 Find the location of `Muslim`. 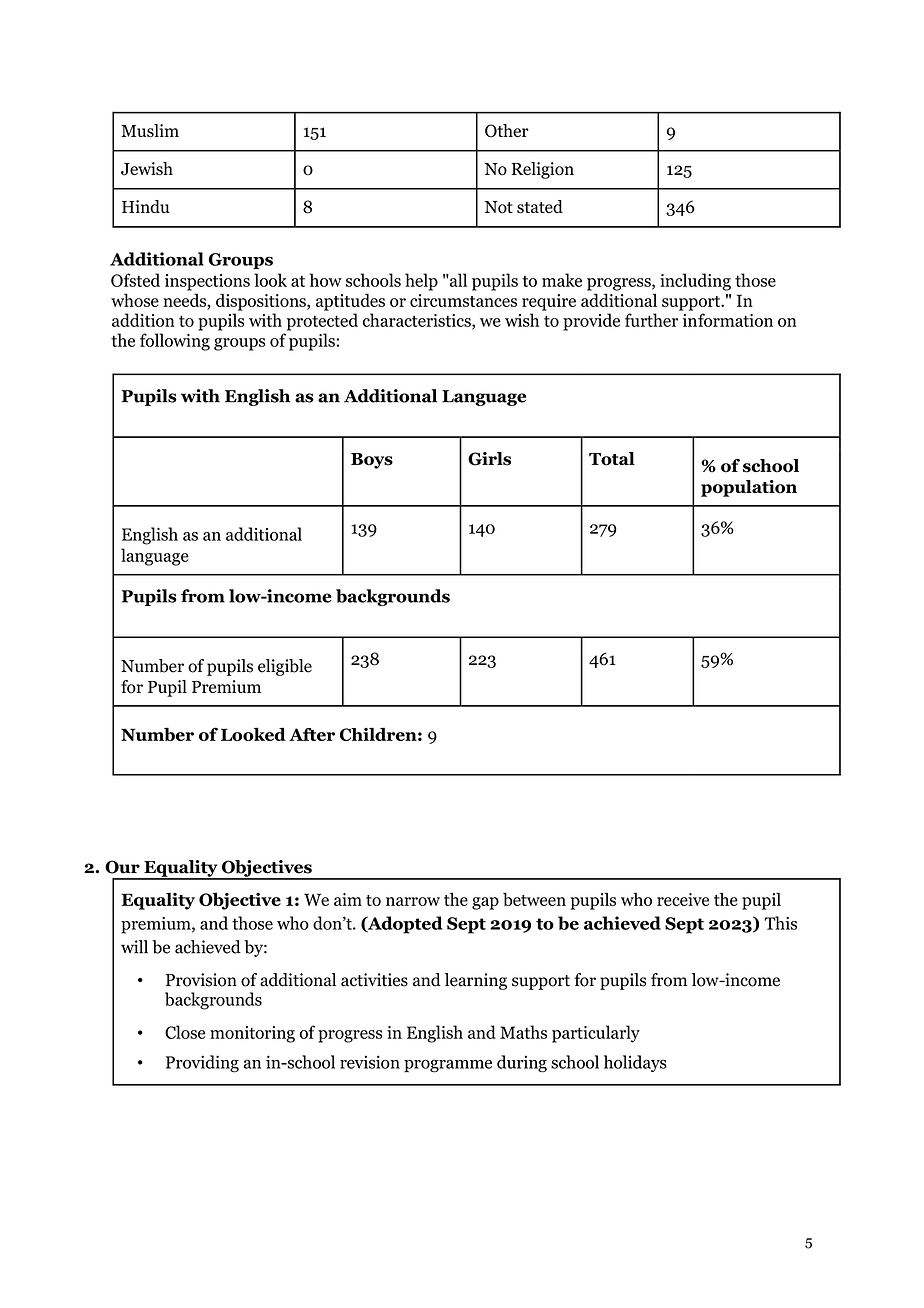

Muslim is located at coordinates (150, 131).
